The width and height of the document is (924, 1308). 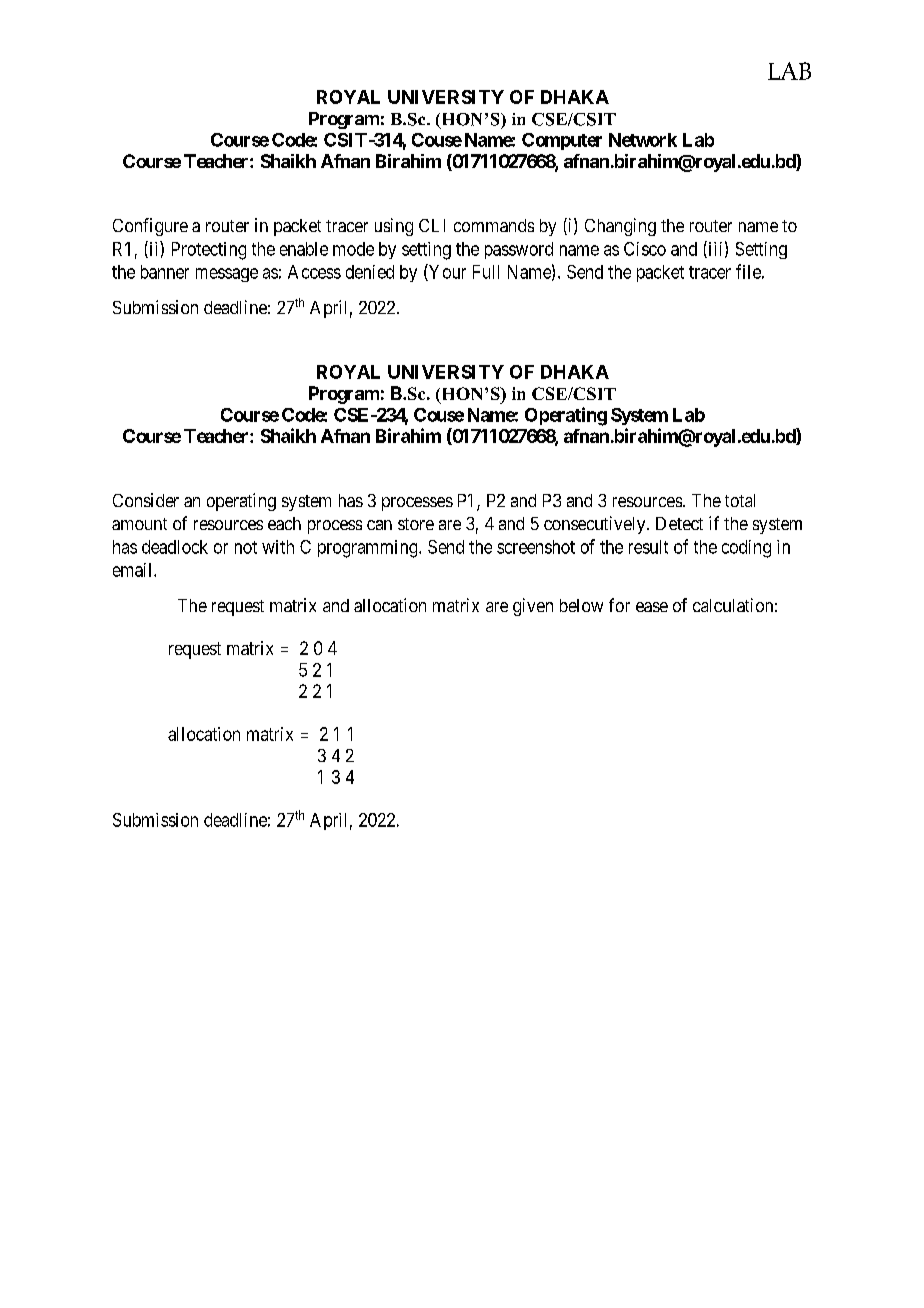 I want to click on denied, so click(x=370, y=272).
